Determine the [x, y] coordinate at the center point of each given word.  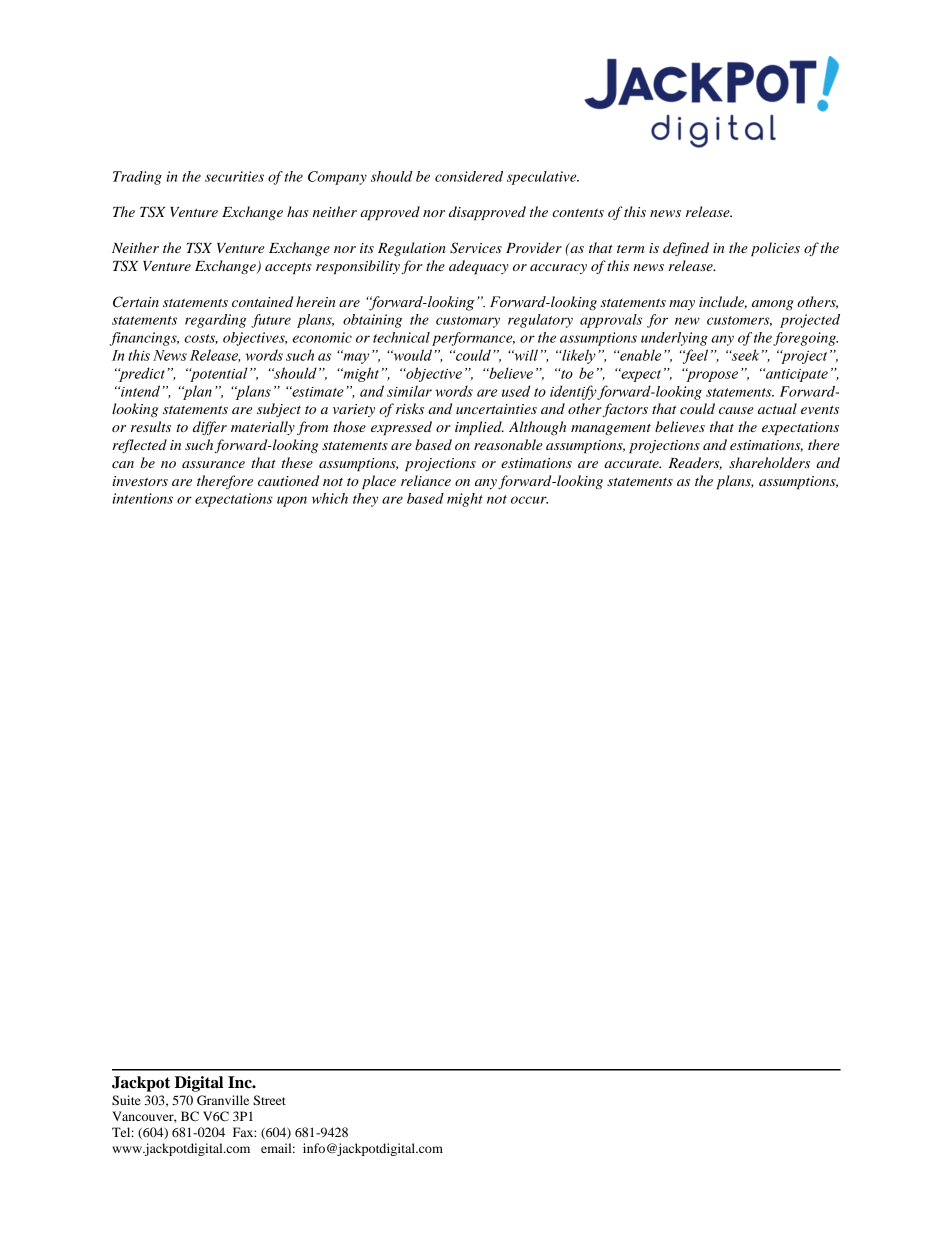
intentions [142, 498]
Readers [695, 463]
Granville [223, 1100]
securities [234, 176]
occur [529, 500]
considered [469, 176]
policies [775, 249]
